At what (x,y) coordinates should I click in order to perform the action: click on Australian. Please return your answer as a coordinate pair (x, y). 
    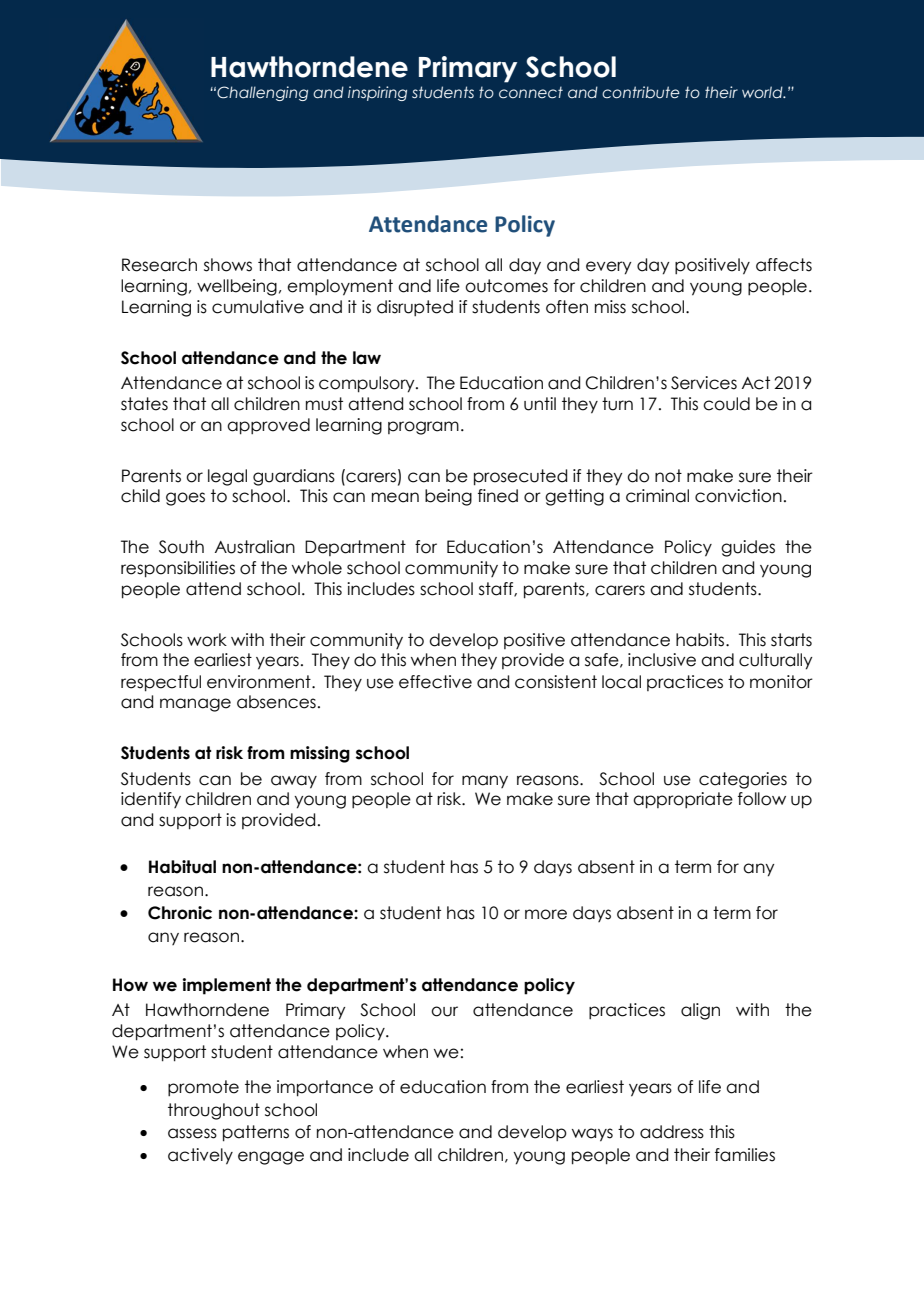
    Looking at the image, I should click on (255, 547).
